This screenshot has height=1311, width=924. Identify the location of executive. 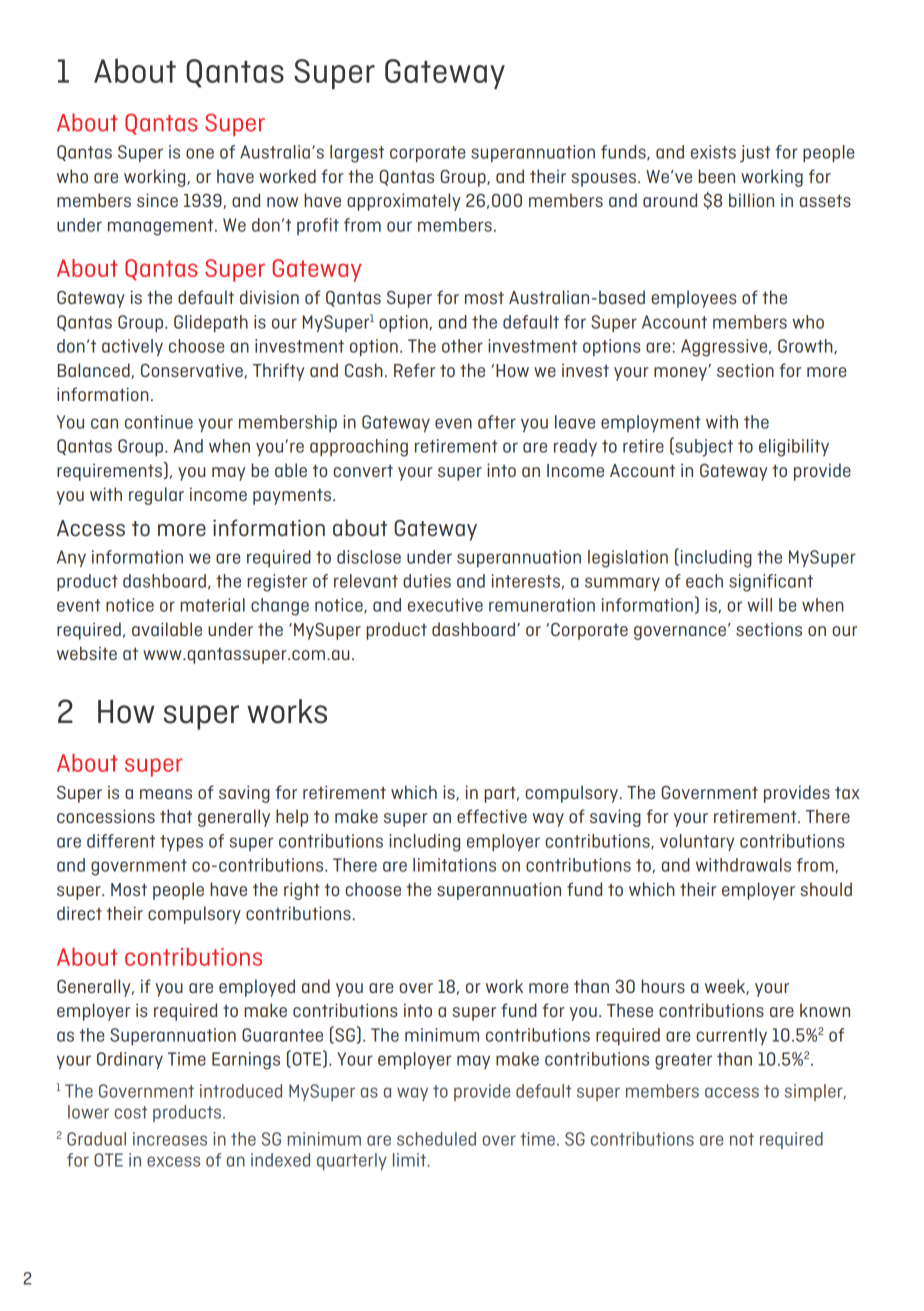
(445, 605).
